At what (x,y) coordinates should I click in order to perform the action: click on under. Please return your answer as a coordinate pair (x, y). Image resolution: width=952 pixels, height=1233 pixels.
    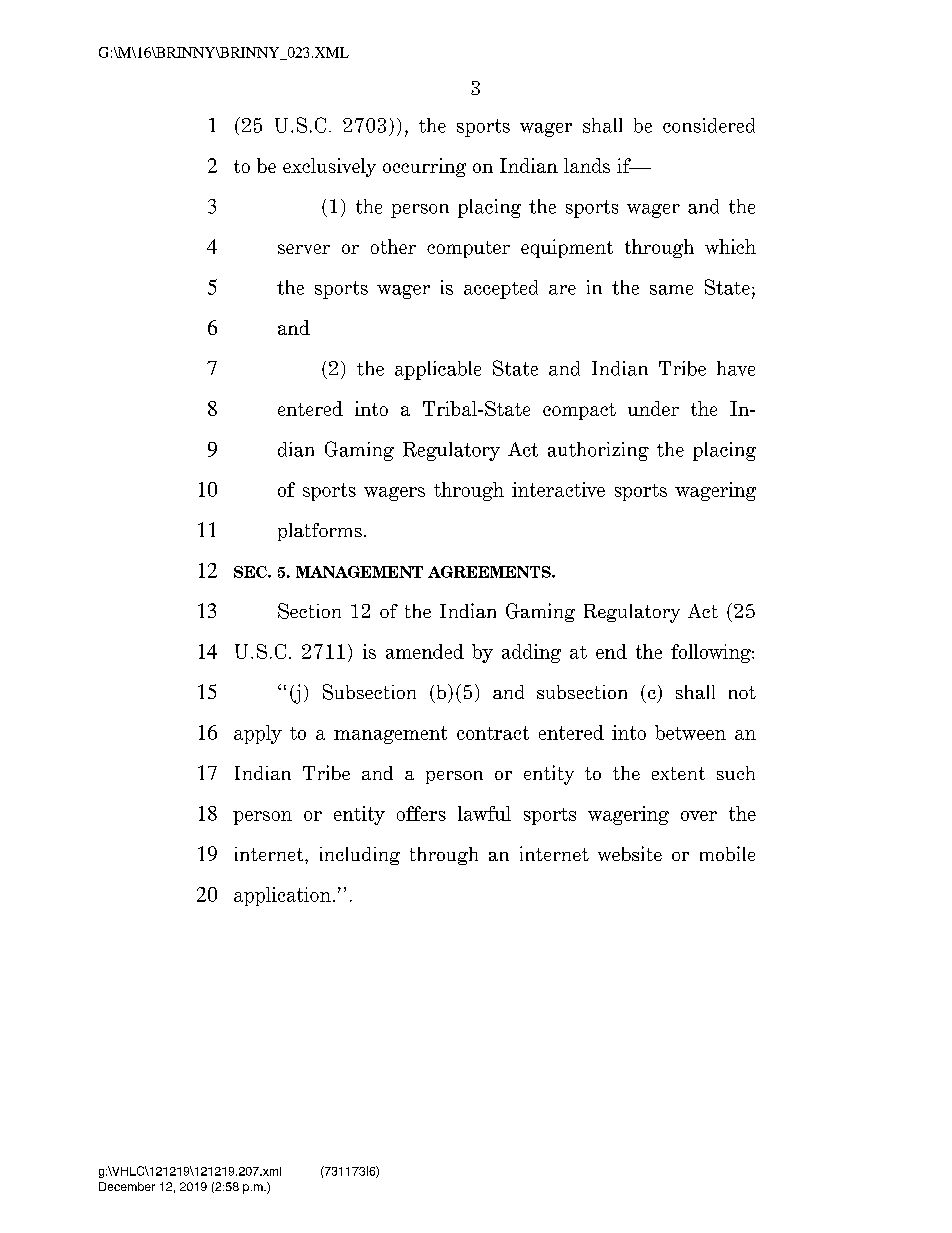
    Looking at the image, I should click on (653, 408).
